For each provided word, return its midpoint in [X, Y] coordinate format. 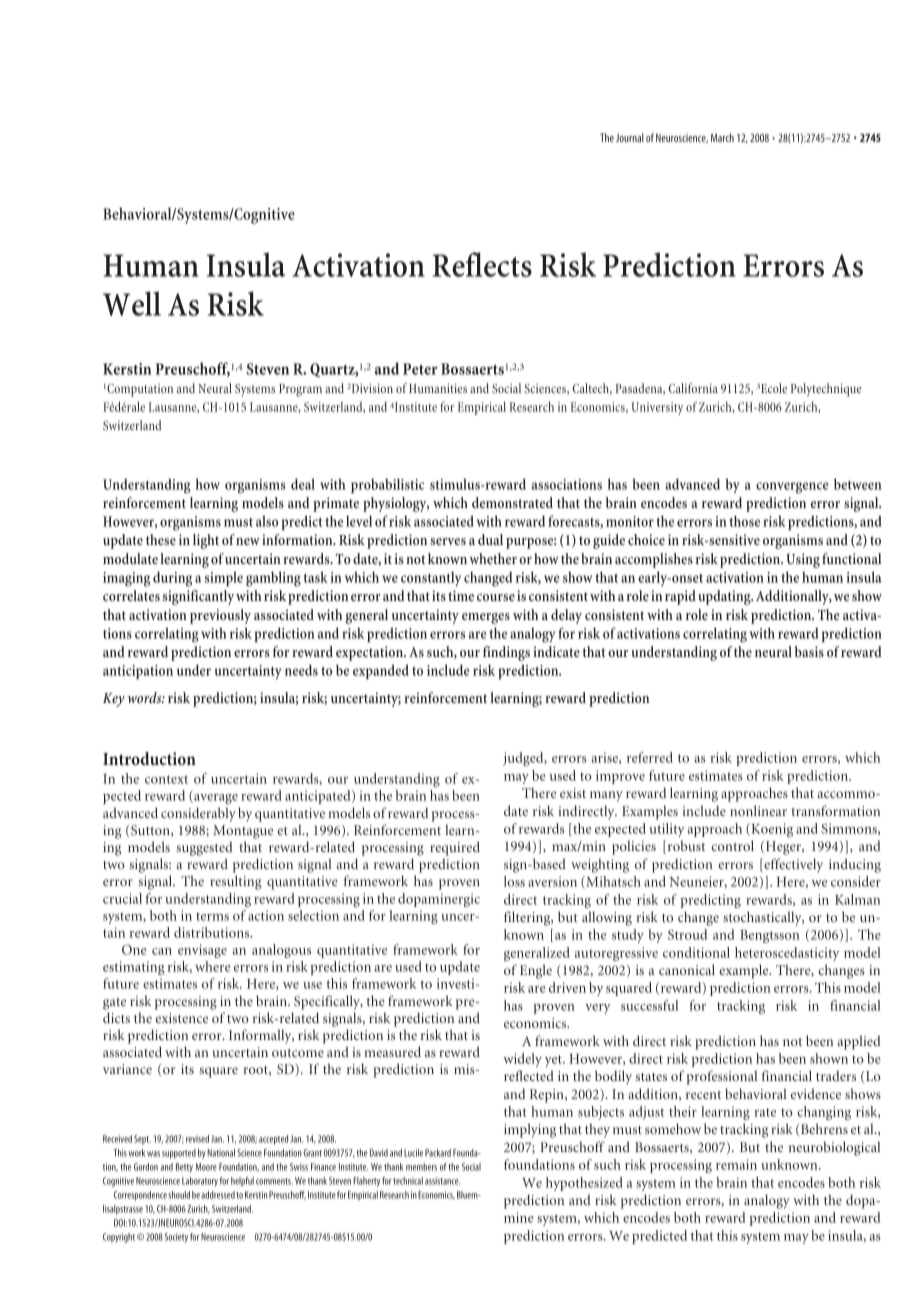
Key [113, 700]
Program [300, 390]
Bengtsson [770, 936]
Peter [420, 369]
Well [132, 303]
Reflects [482, 264]
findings [506, 653]
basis [809, 651]
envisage [202, 951]
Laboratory [200, 1182]
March [722, 137]
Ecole [774, 388]
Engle [536, 971]
